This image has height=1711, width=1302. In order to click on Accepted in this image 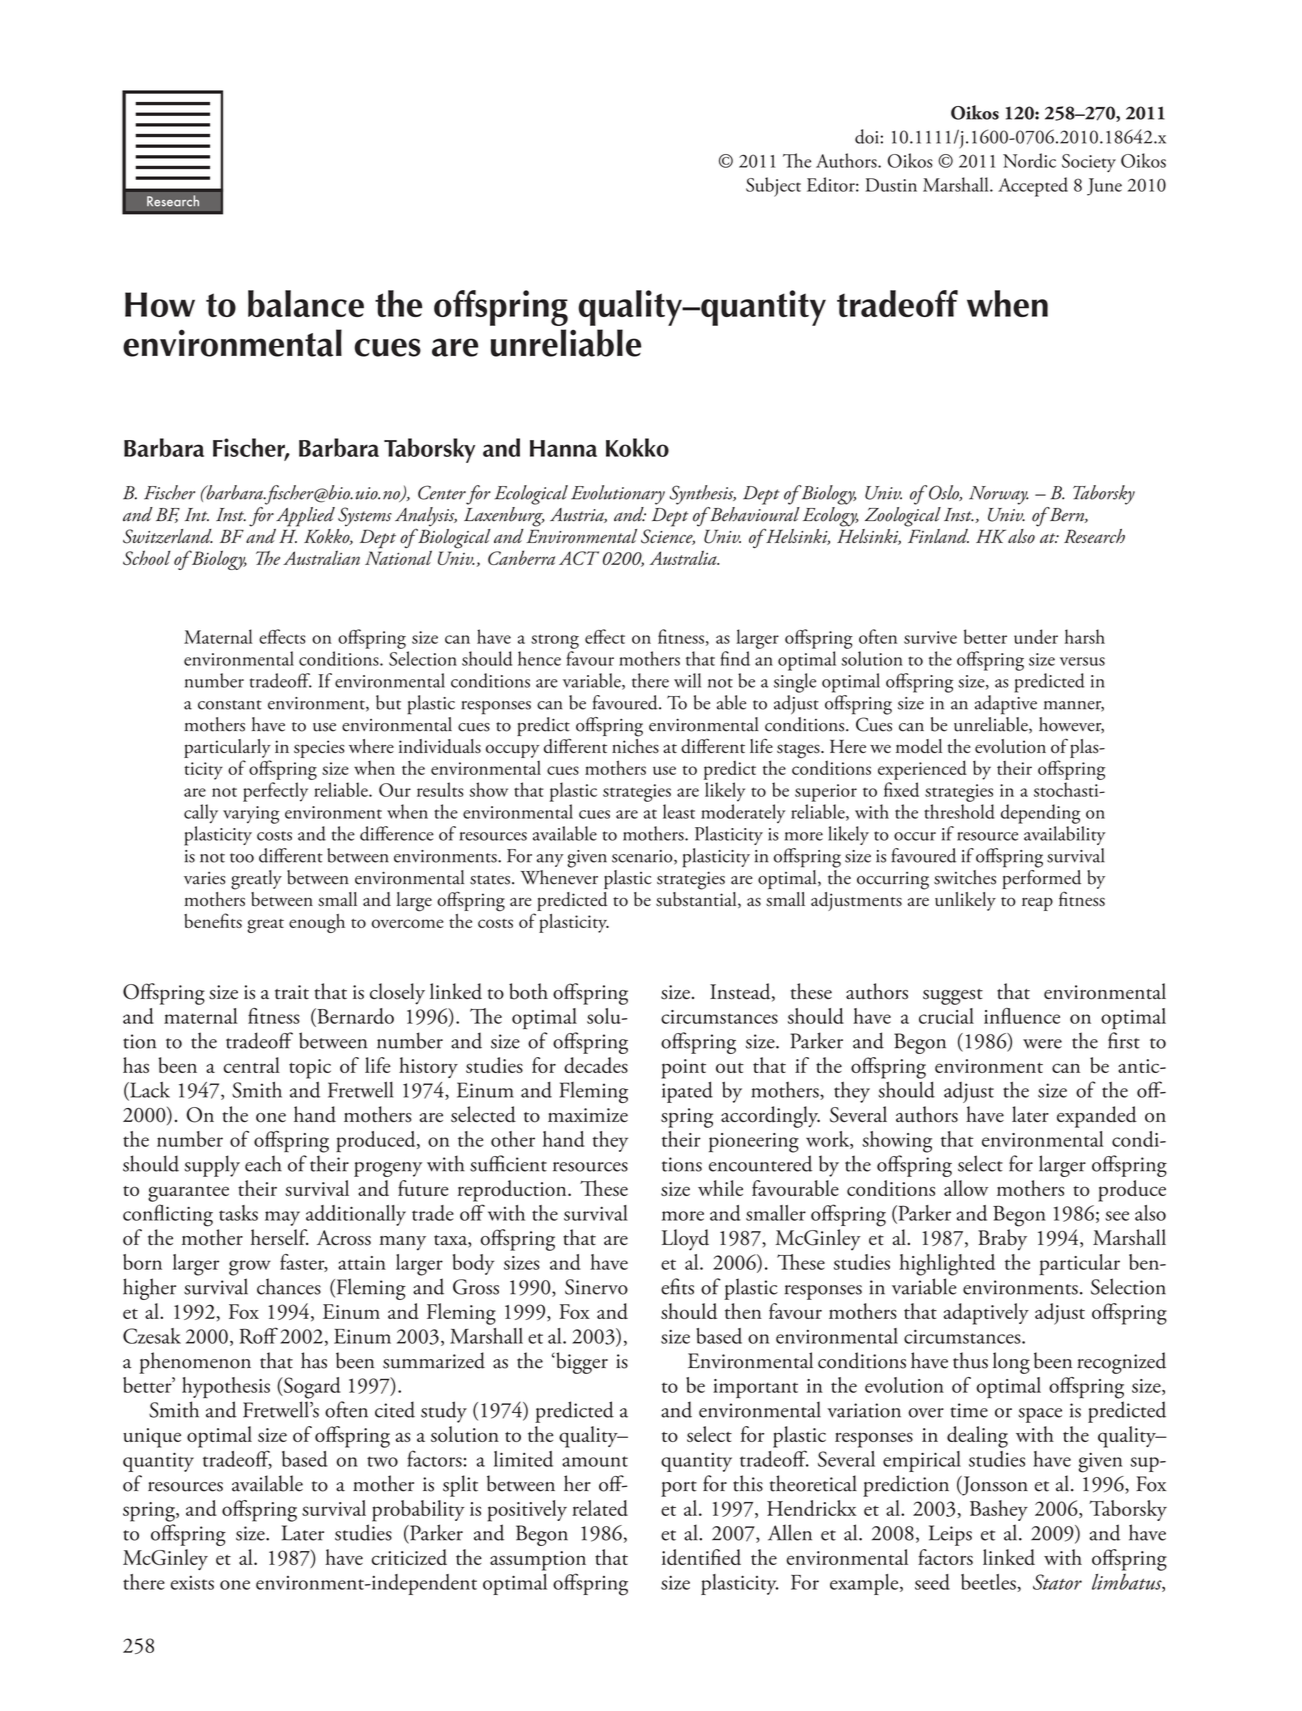, I will do `click(1033, 187)`.
